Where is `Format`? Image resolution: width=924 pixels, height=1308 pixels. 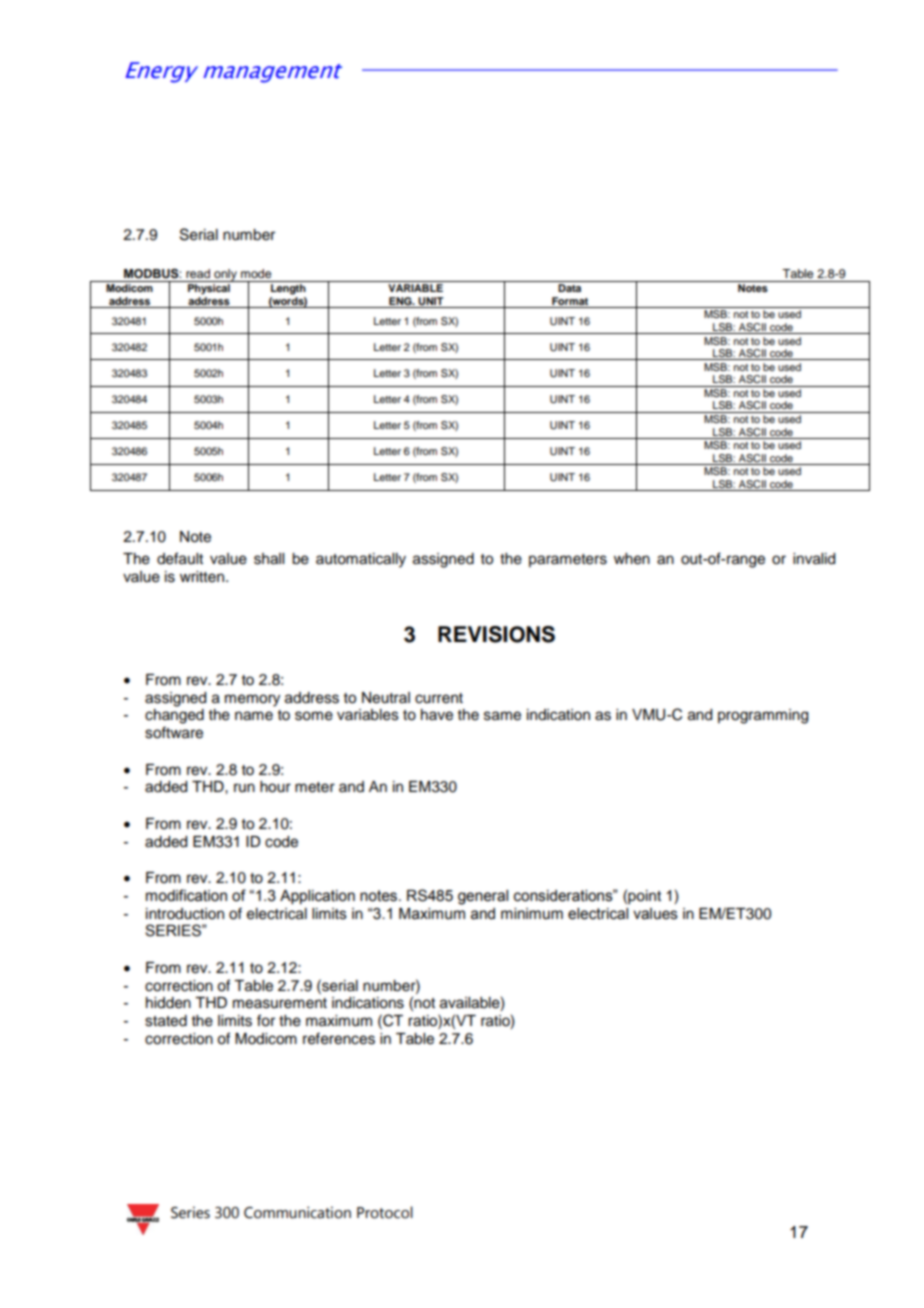
Format is located at coordinates (570, 301).
